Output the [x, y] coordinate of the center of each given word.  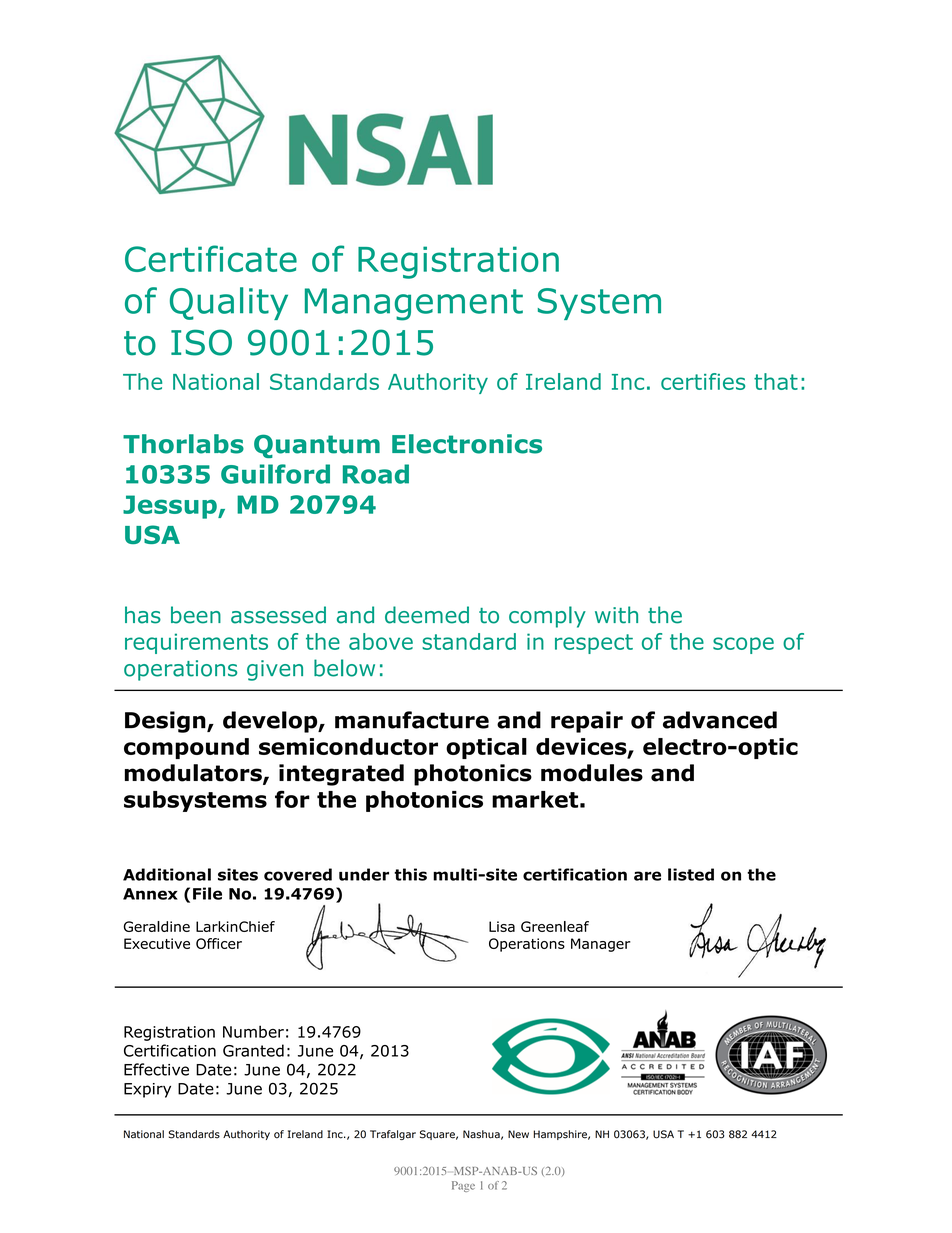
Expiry [147, 1090]
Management [414, 304]
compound [186, 748]
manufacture [412, 720]
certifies [703, 381]
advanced [720, 720]
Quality [229, 303]
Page [463, 1186]
